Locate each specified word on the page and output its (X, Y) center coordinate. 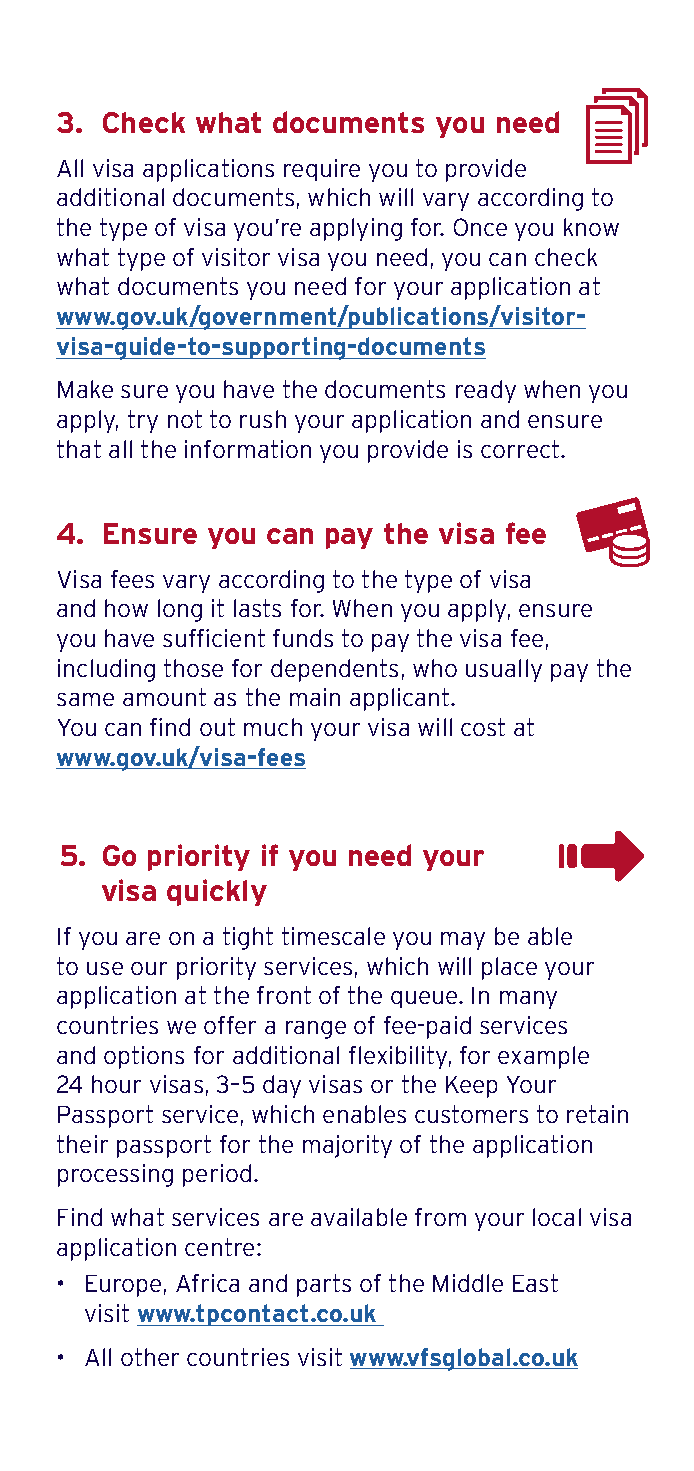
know (591, 227)
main (315, 697)
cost (483, 727)
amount (164, 697)
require (322, 170)
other (150, 1357)
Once (480, 227)
